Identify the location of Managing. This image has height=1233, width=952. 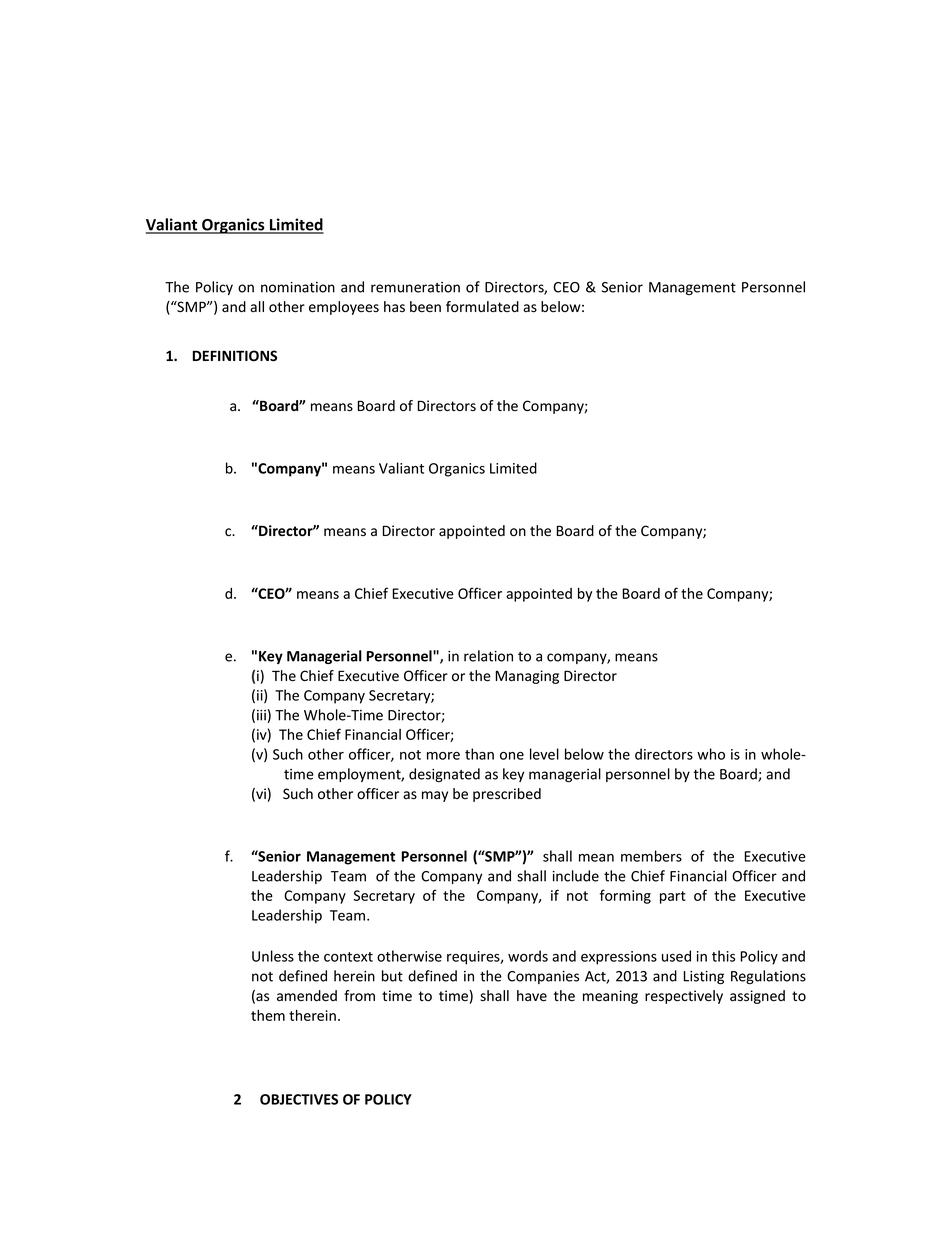
(527, 677).
